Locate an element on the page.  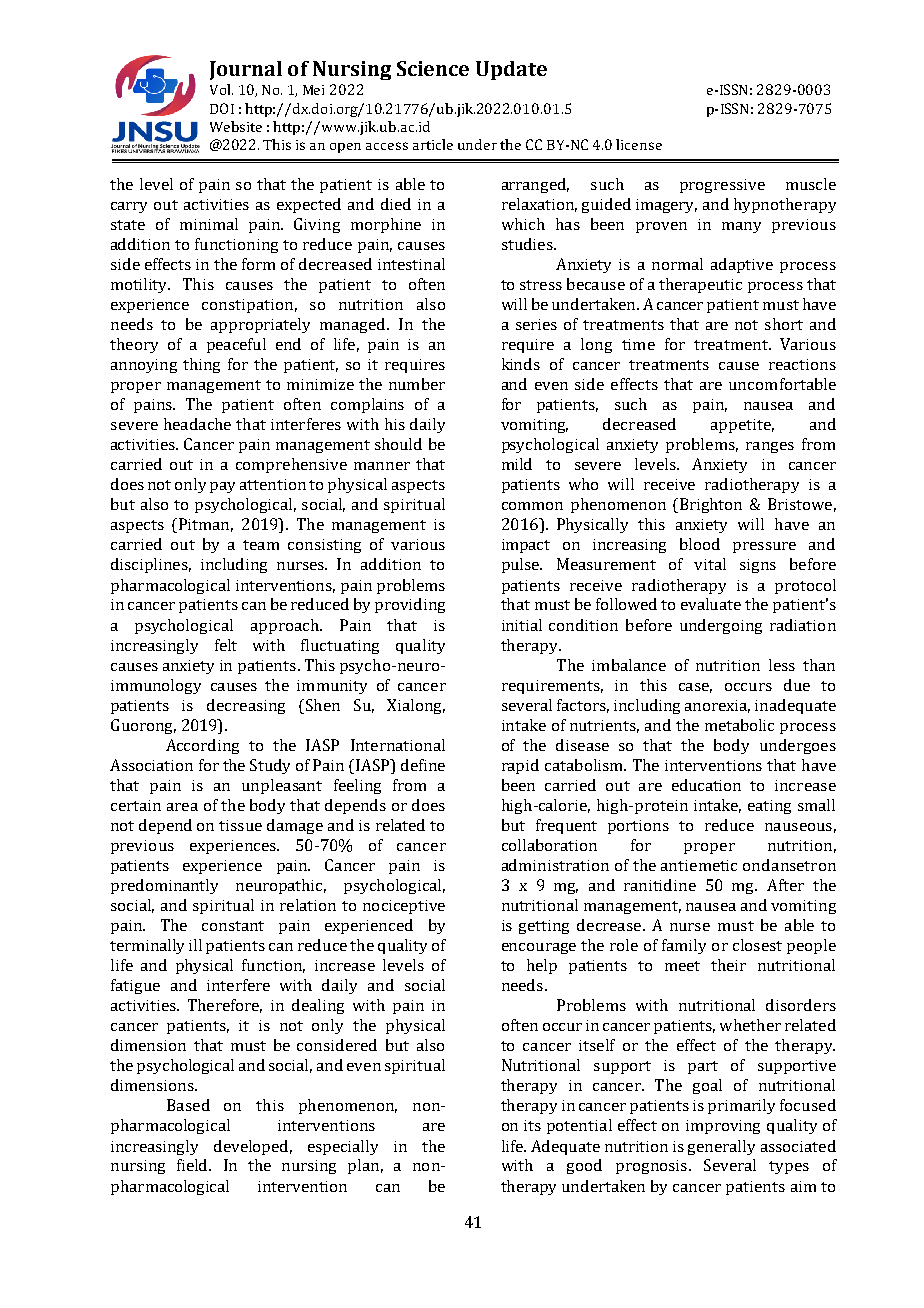
Update is located at coordinates (511, 70).
